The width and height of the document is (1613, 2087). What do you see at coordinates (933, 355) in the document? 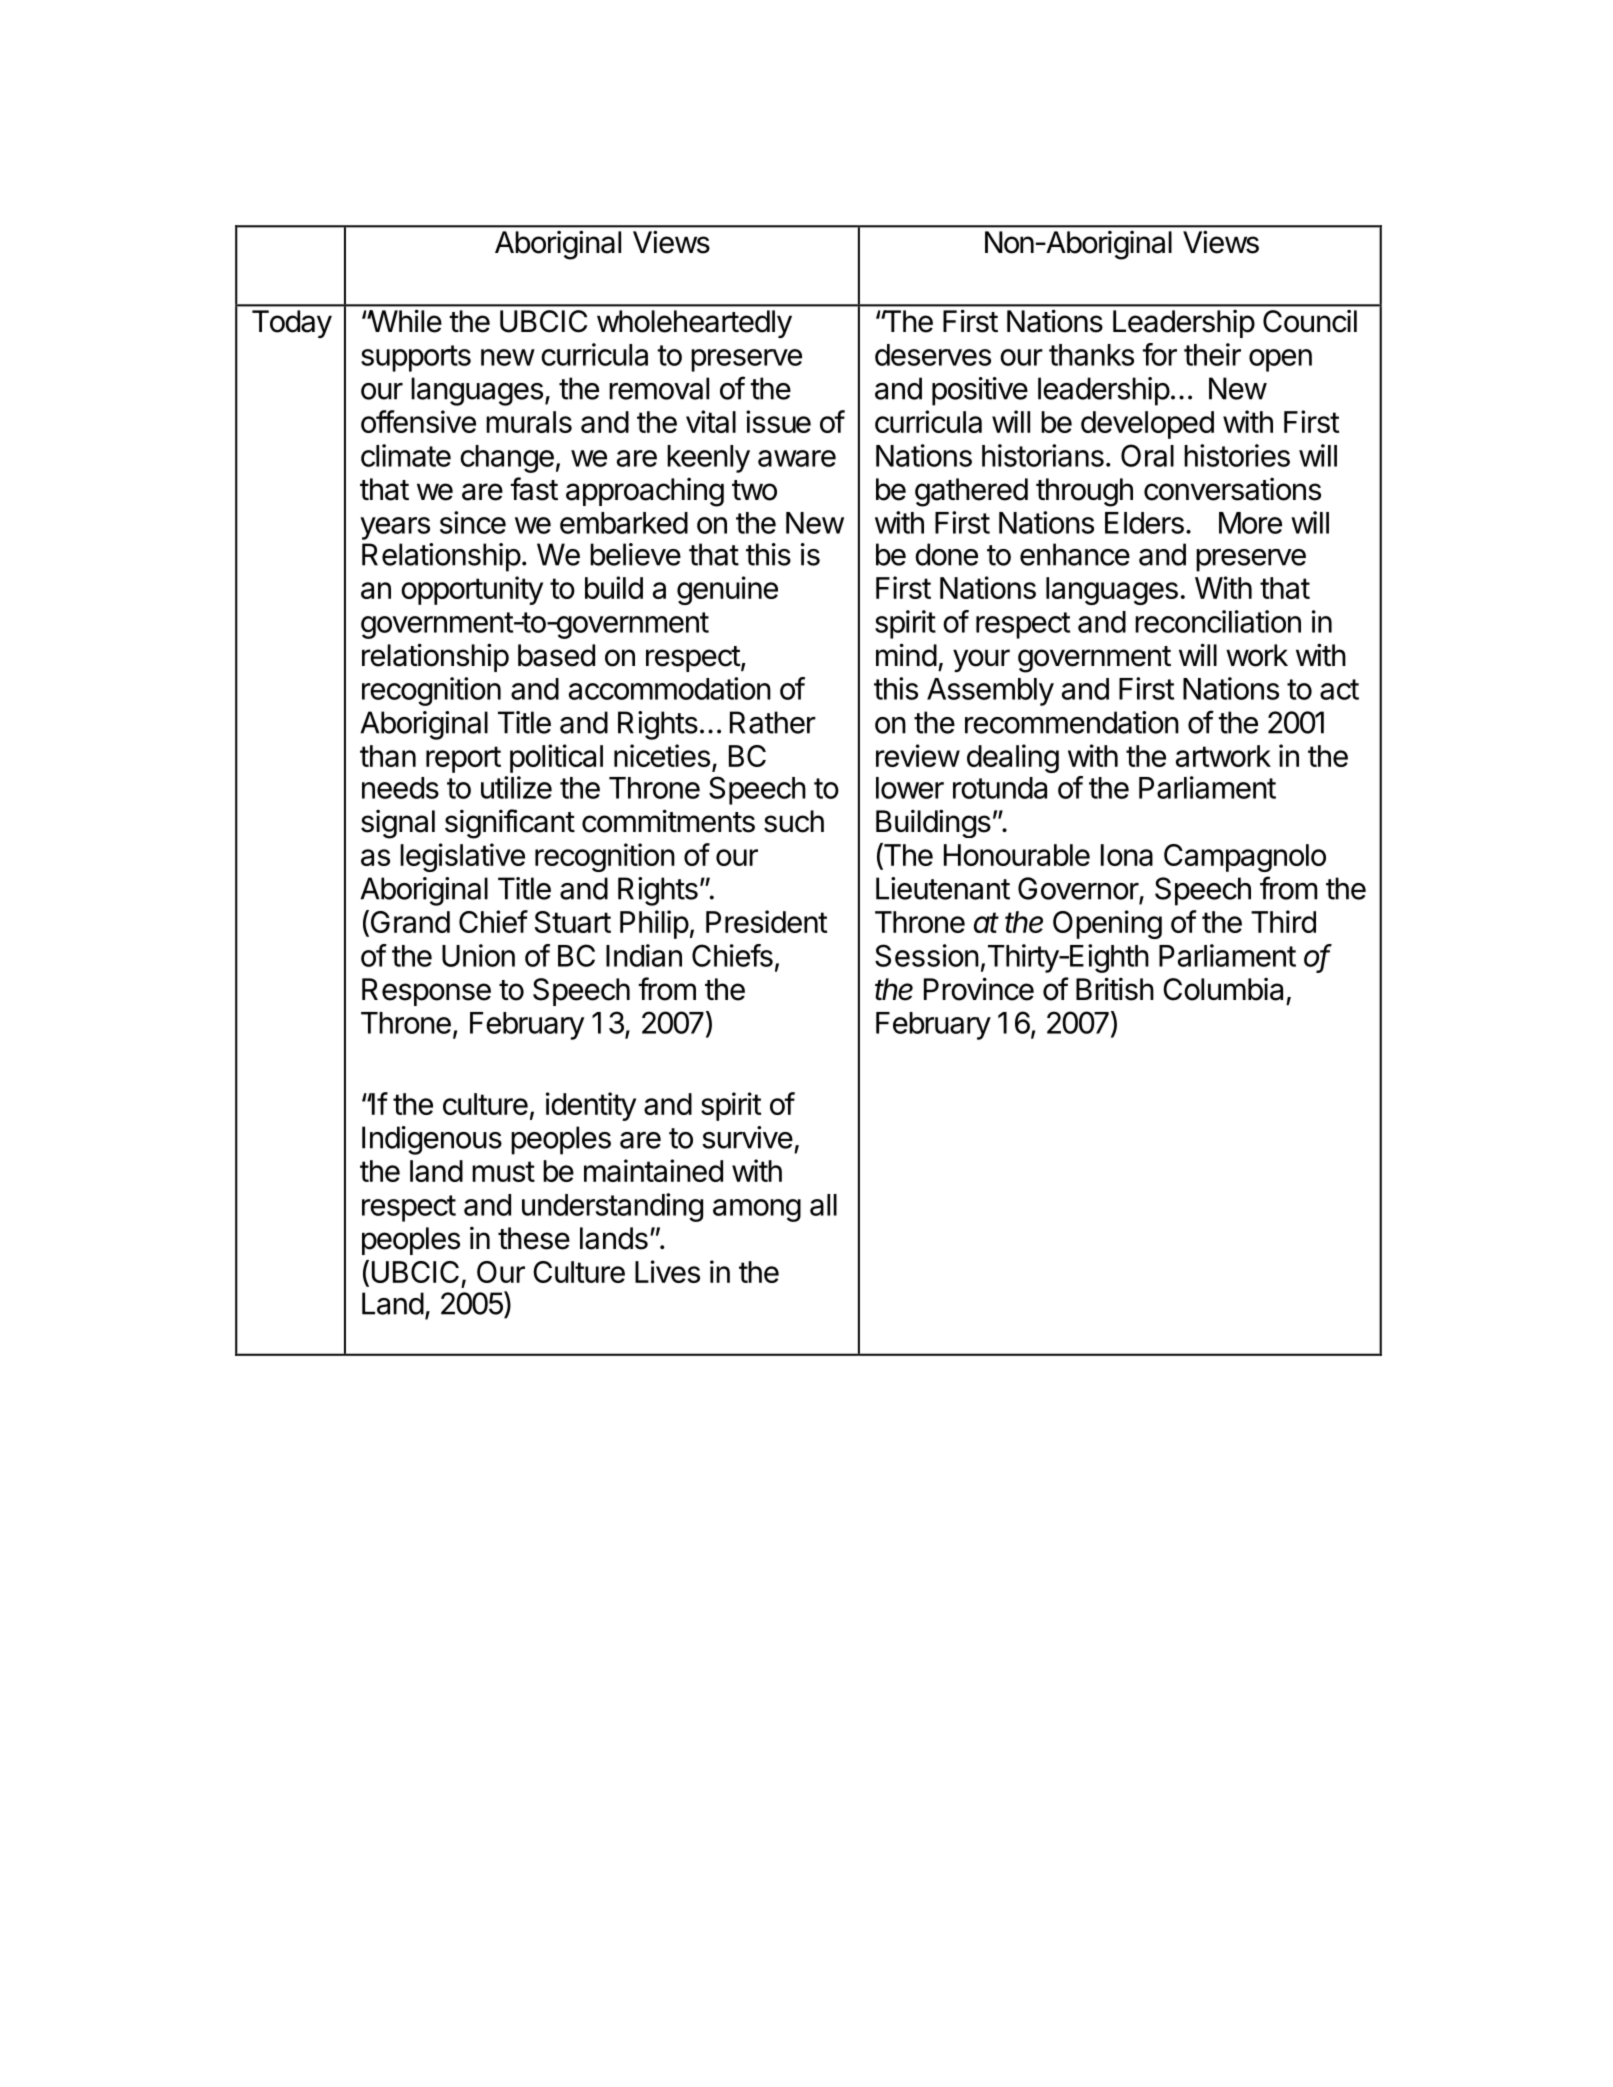
I see `deserves` at bounding box center [933, 355].
